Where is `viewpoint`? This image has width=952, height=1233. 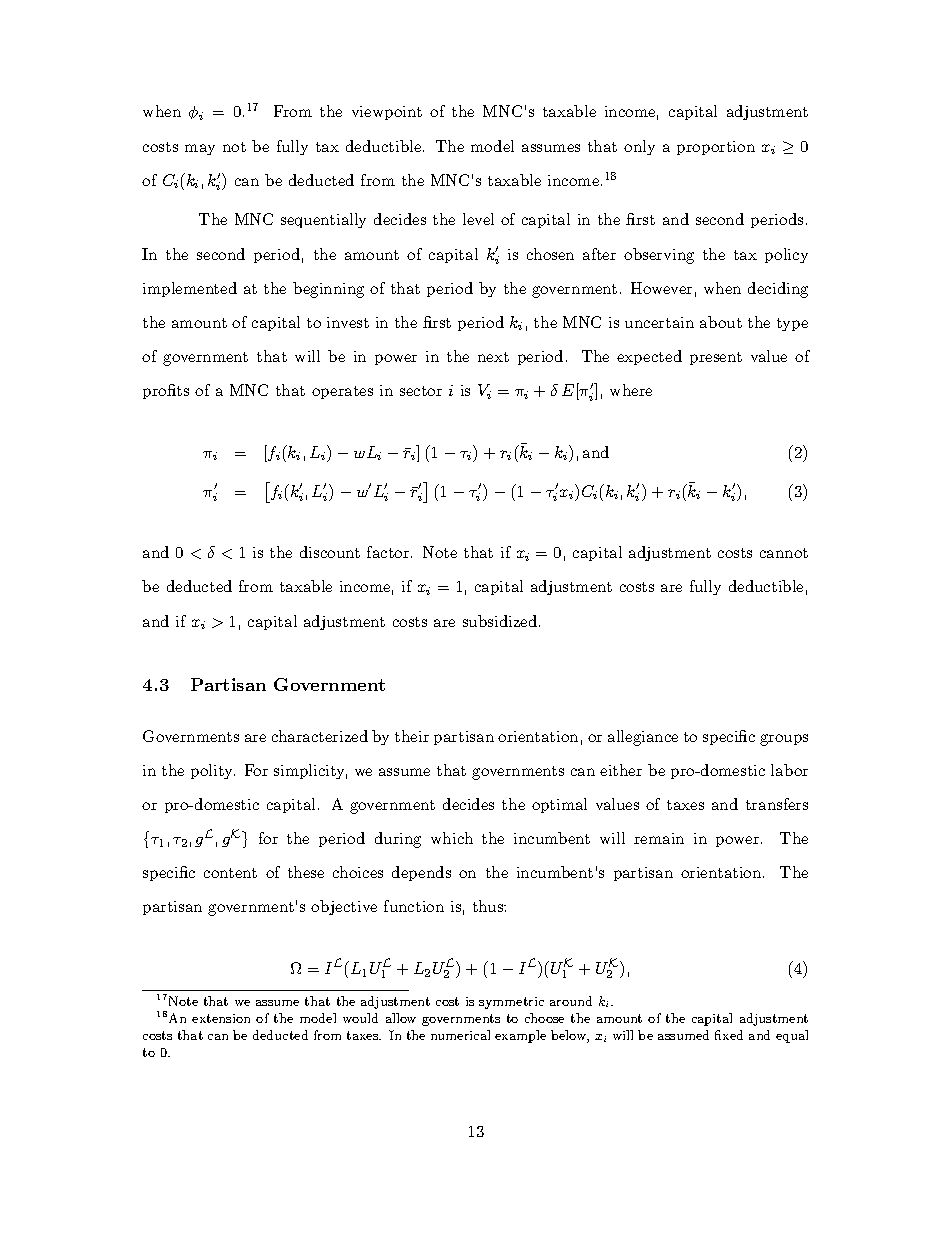 viewpoint is located at coordinates (387, 113).
